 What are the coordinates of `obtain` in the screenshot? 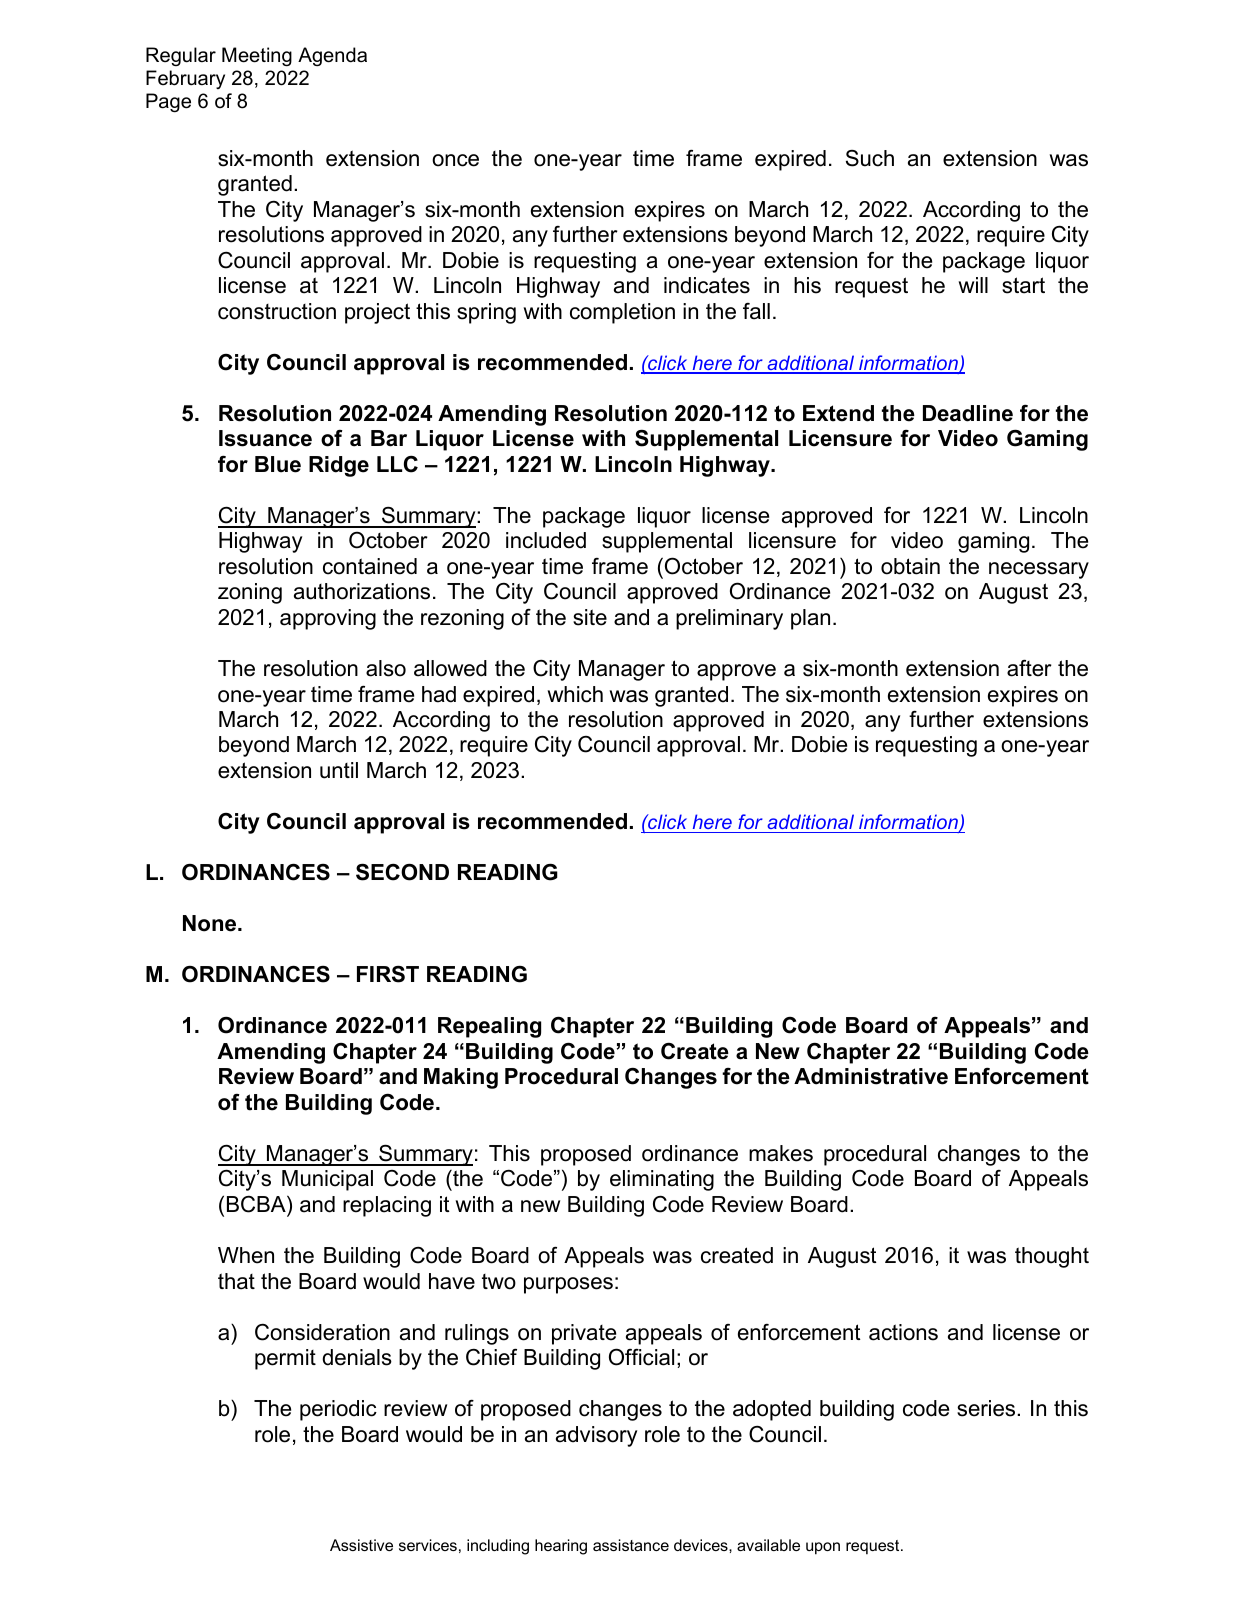 It's located at (910, 566).
